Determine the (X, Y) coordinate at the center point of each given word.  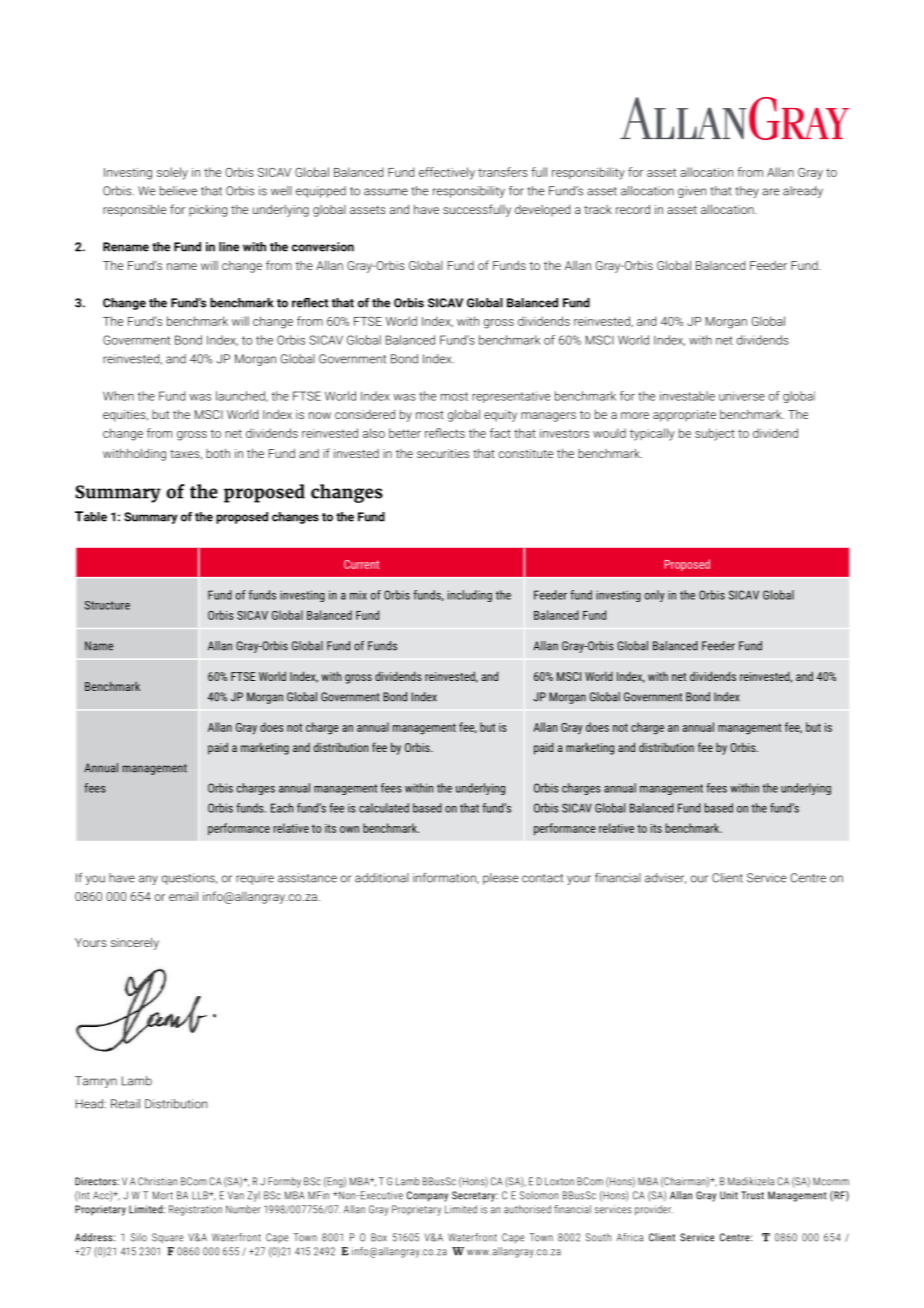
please (500, 879)
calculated (384, 808)
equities (125, 416)
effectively (447, 173)
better (405, 433)
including (470, 596)
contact (542, 878)
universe (742, 396)
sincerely (135, 943)
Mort (163, 1195)
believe (178, 191)
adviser (665, 878)
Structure (107, 605)
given (692, 192)
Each (282, 808)
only (655, 596)
